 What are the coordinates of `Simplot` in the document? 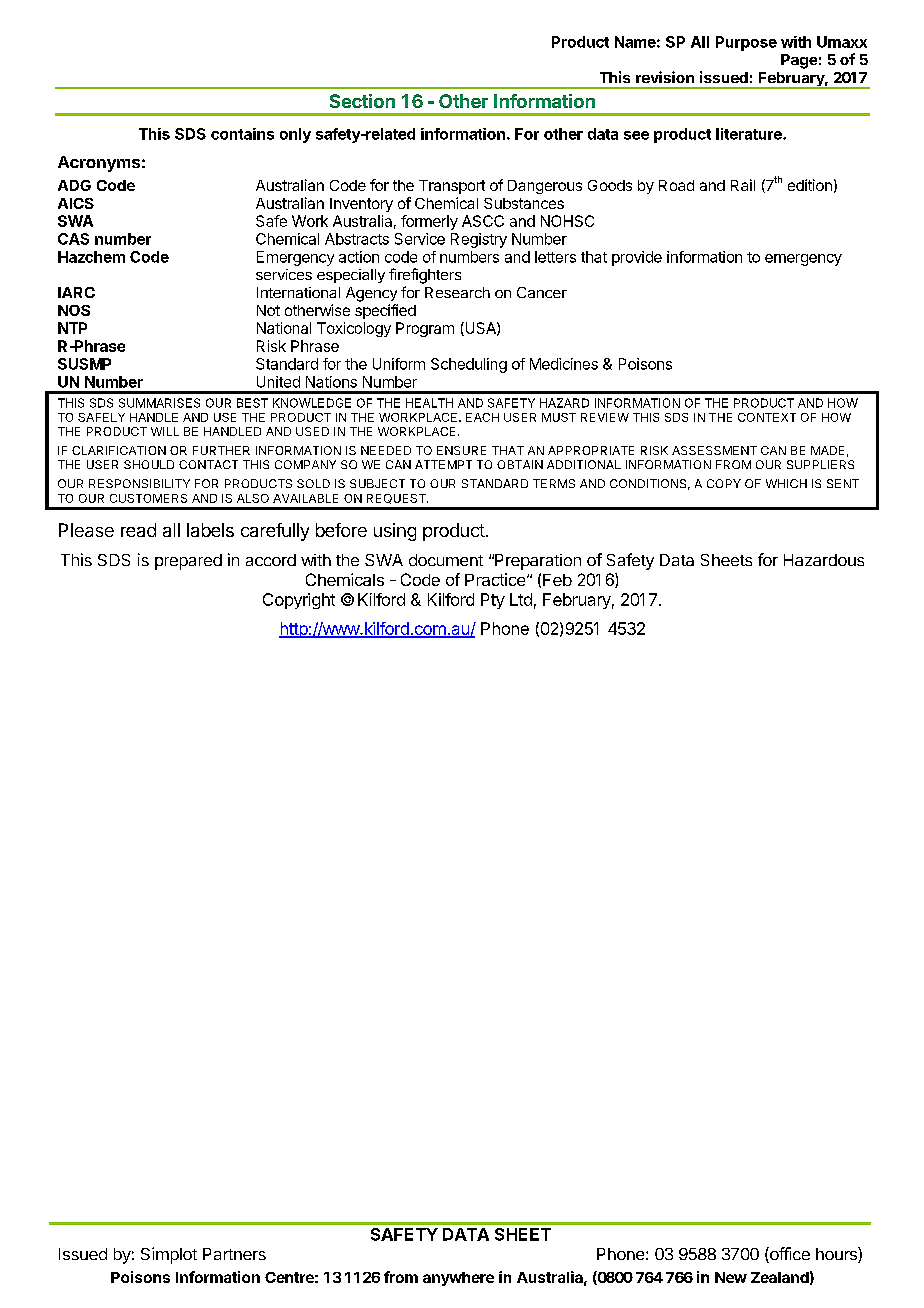 It's located at (169, 1255).
